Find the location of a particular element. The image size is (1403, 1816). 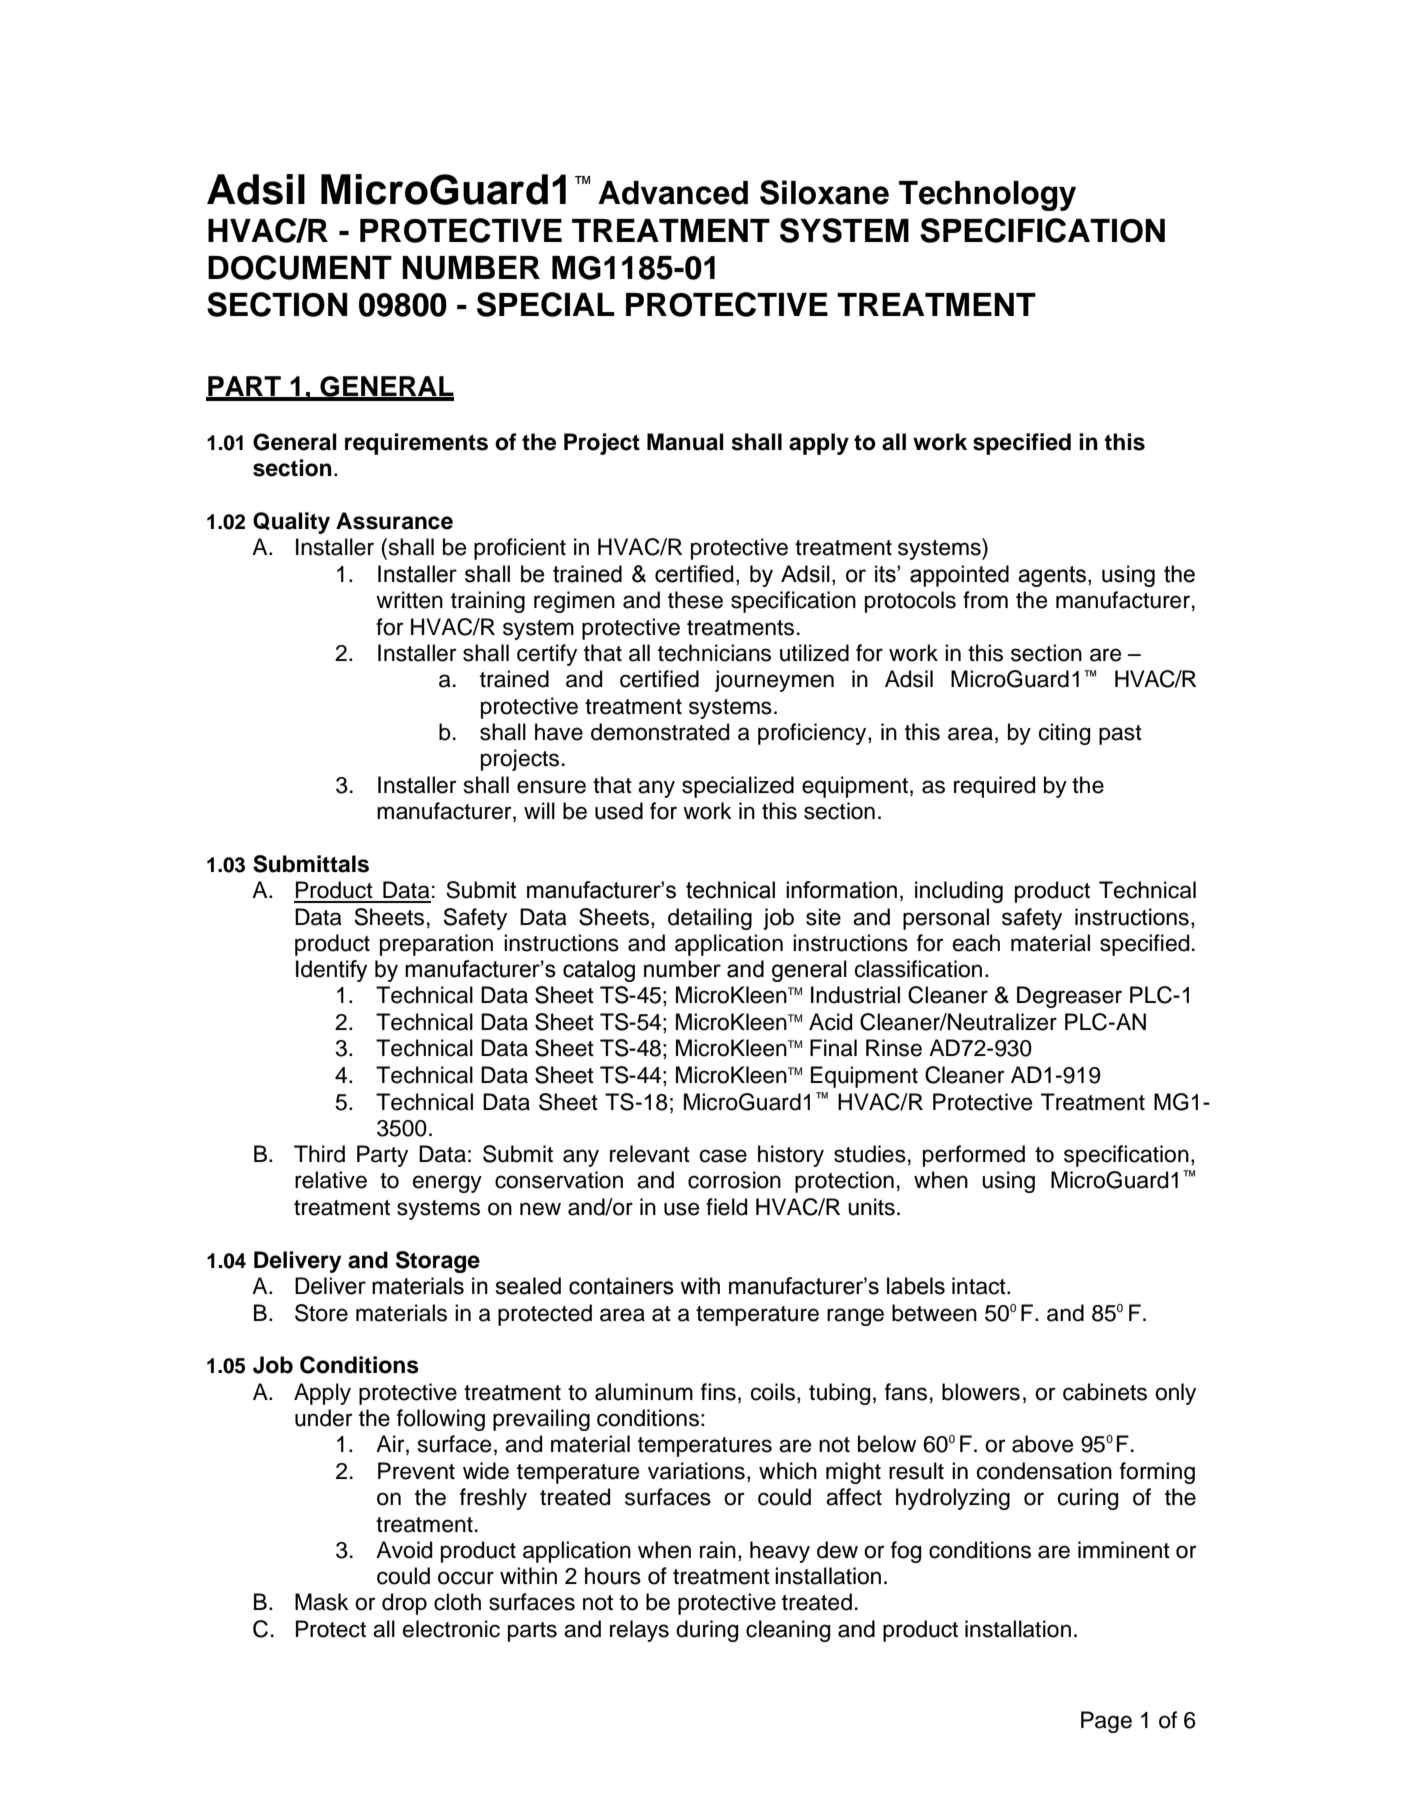

Technology is located at coordinates (987, 196).
